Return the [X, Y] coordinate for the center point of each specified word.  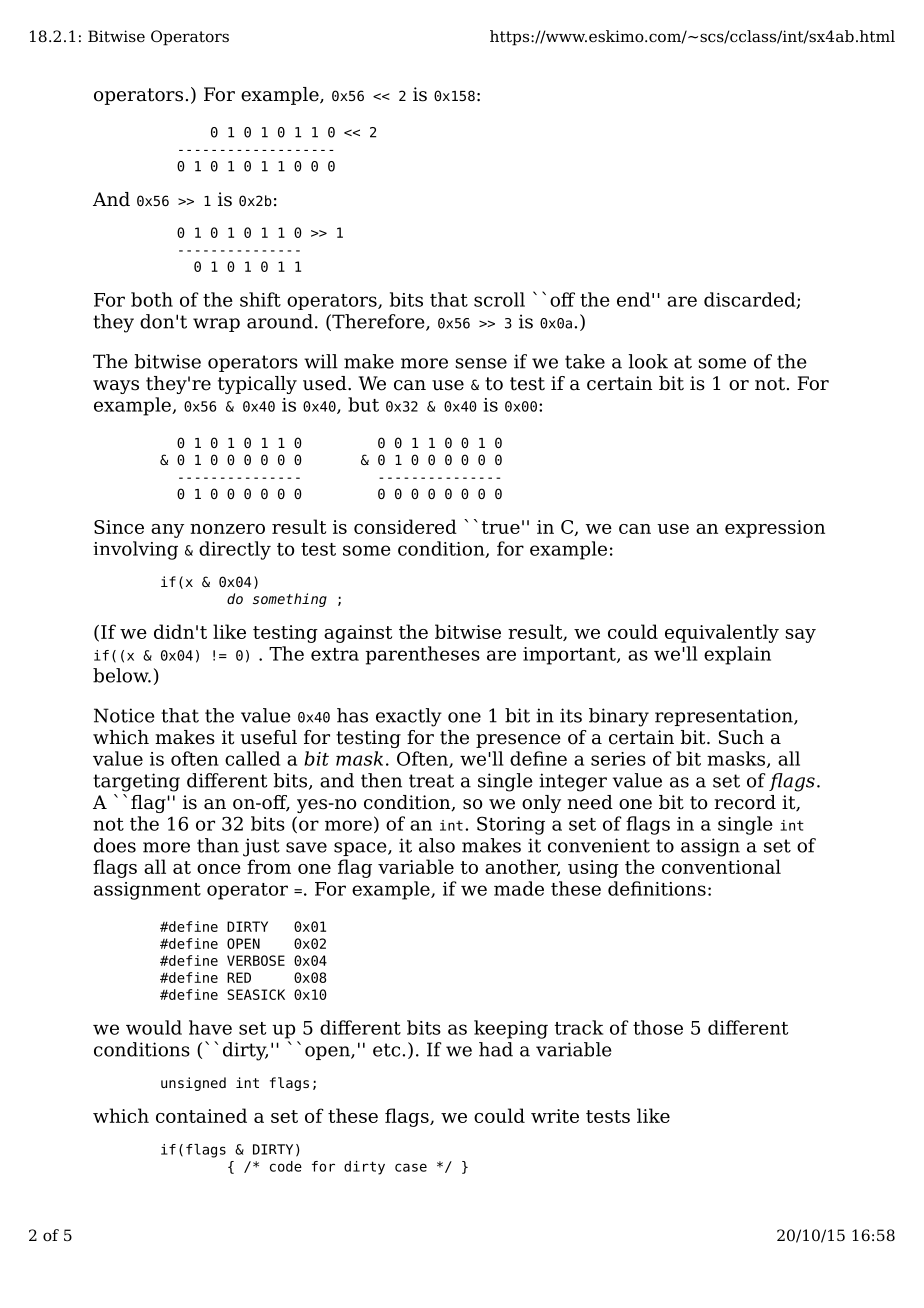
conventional [721, 866]
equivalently [722, 633]
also [437, 845]
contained [201, 1115]
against [358, 634]
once [219, 869]
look [648, 361]
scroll [499, 299]
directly [235, 550]
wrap [216, 325]
